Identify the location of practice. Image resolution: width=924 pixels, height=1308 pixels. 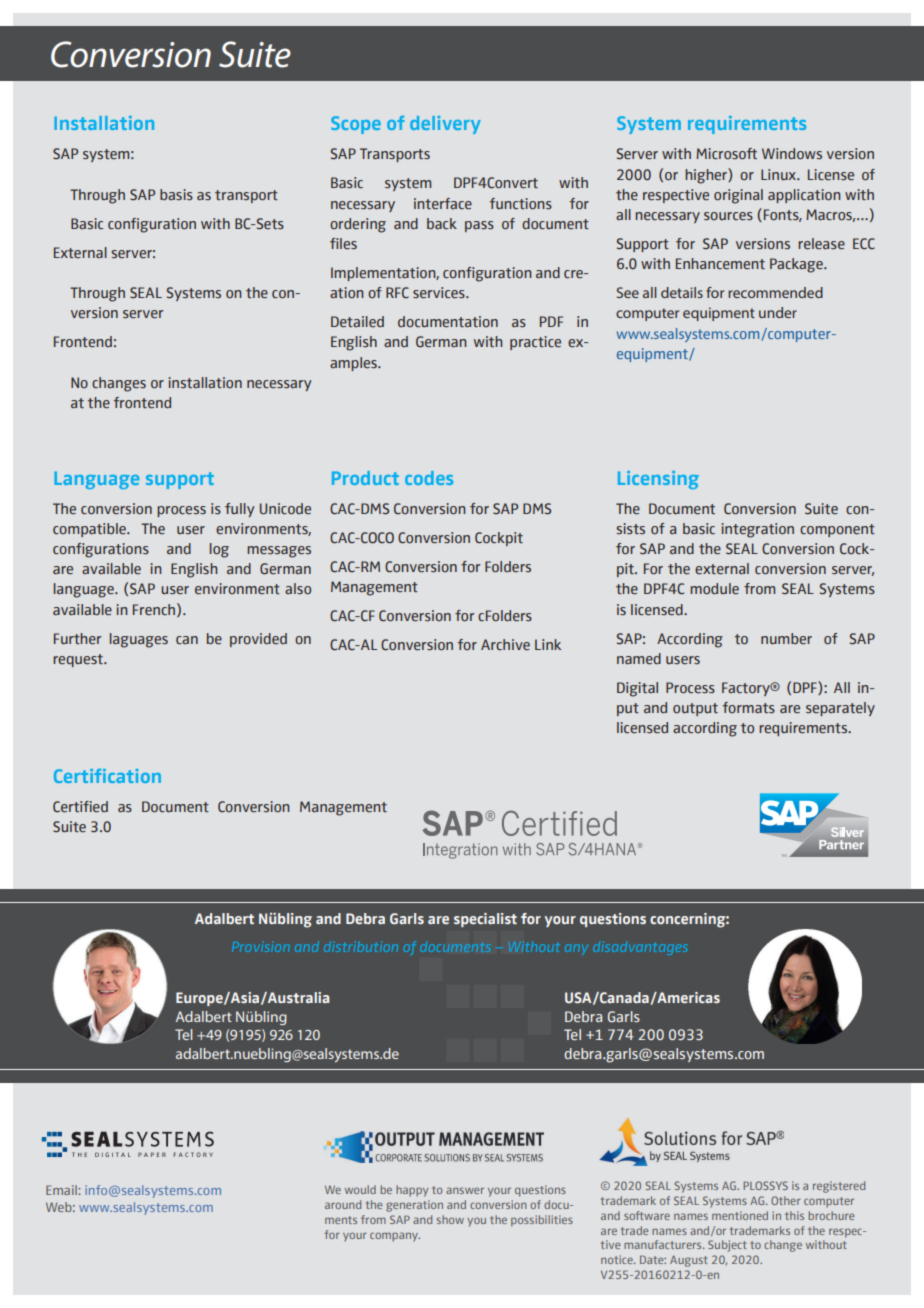
(535, 343).
